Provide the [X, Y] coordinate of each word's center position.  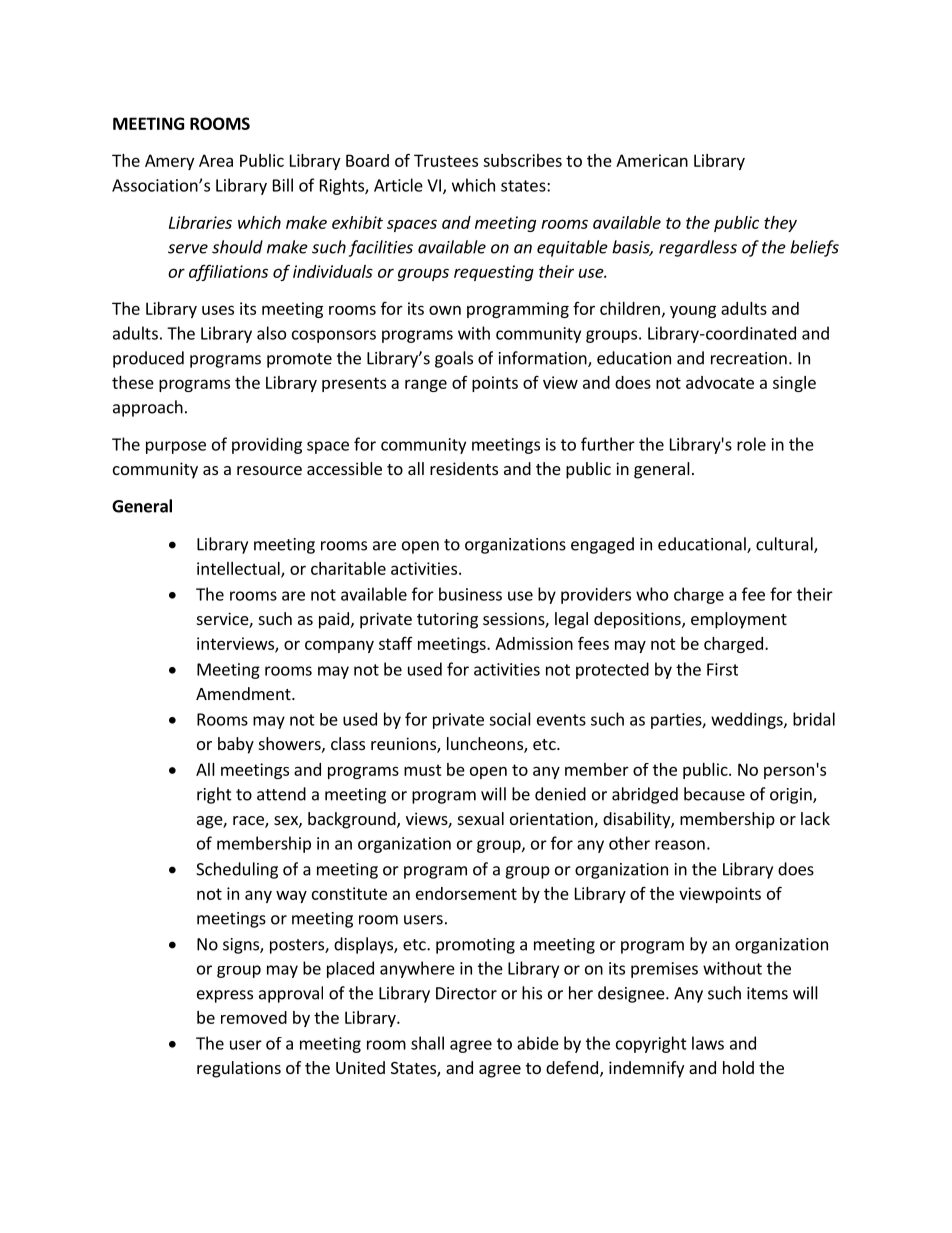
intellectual [239, 569]
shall [427, 1043]
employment [739, 620]
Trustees [446, 160]
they [780, 224]
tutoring [447, 620]
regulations [239, 1069]
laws [708, 1043]
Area [216, 160]
